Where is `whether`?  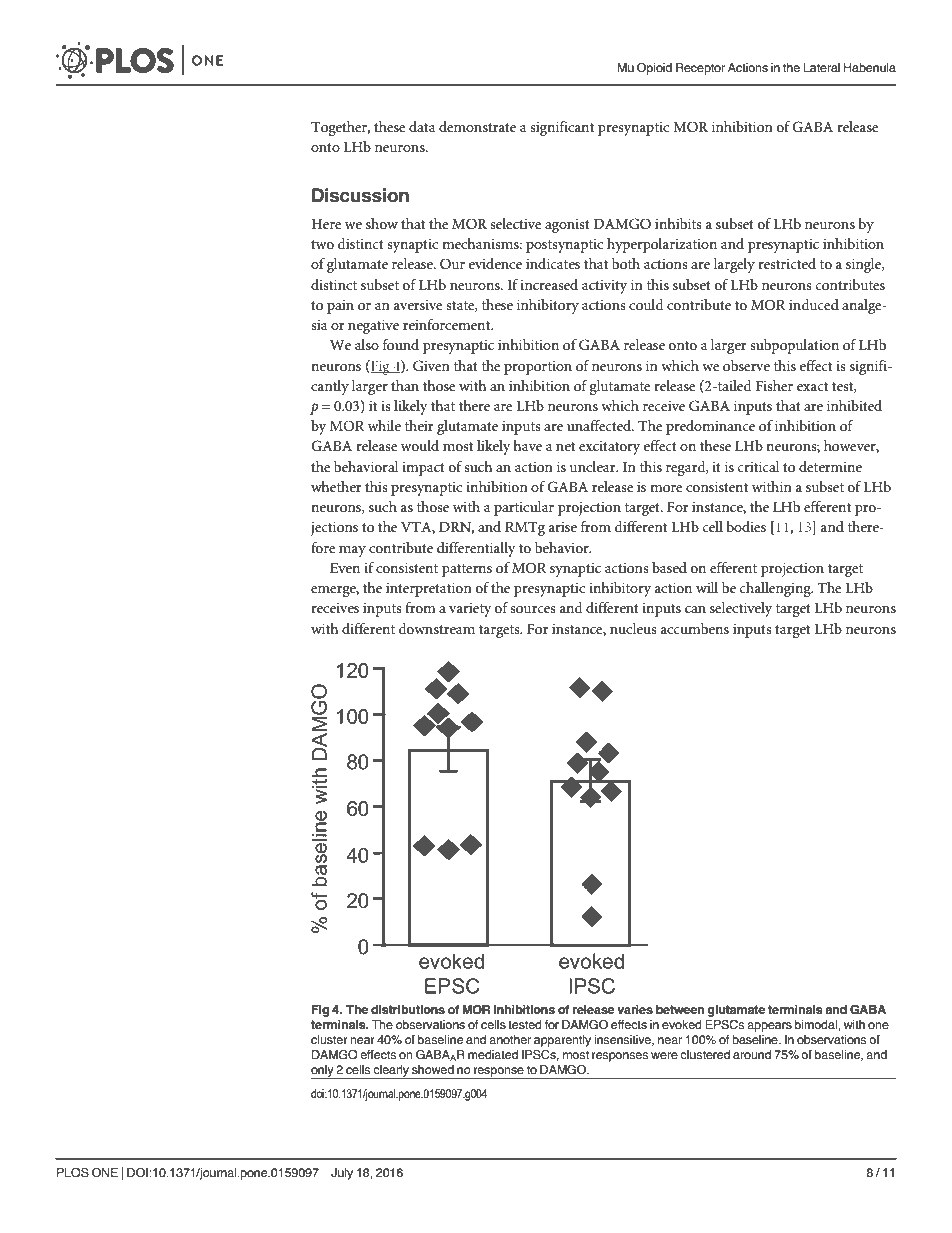
whether is located at coordinates (336, 486).
